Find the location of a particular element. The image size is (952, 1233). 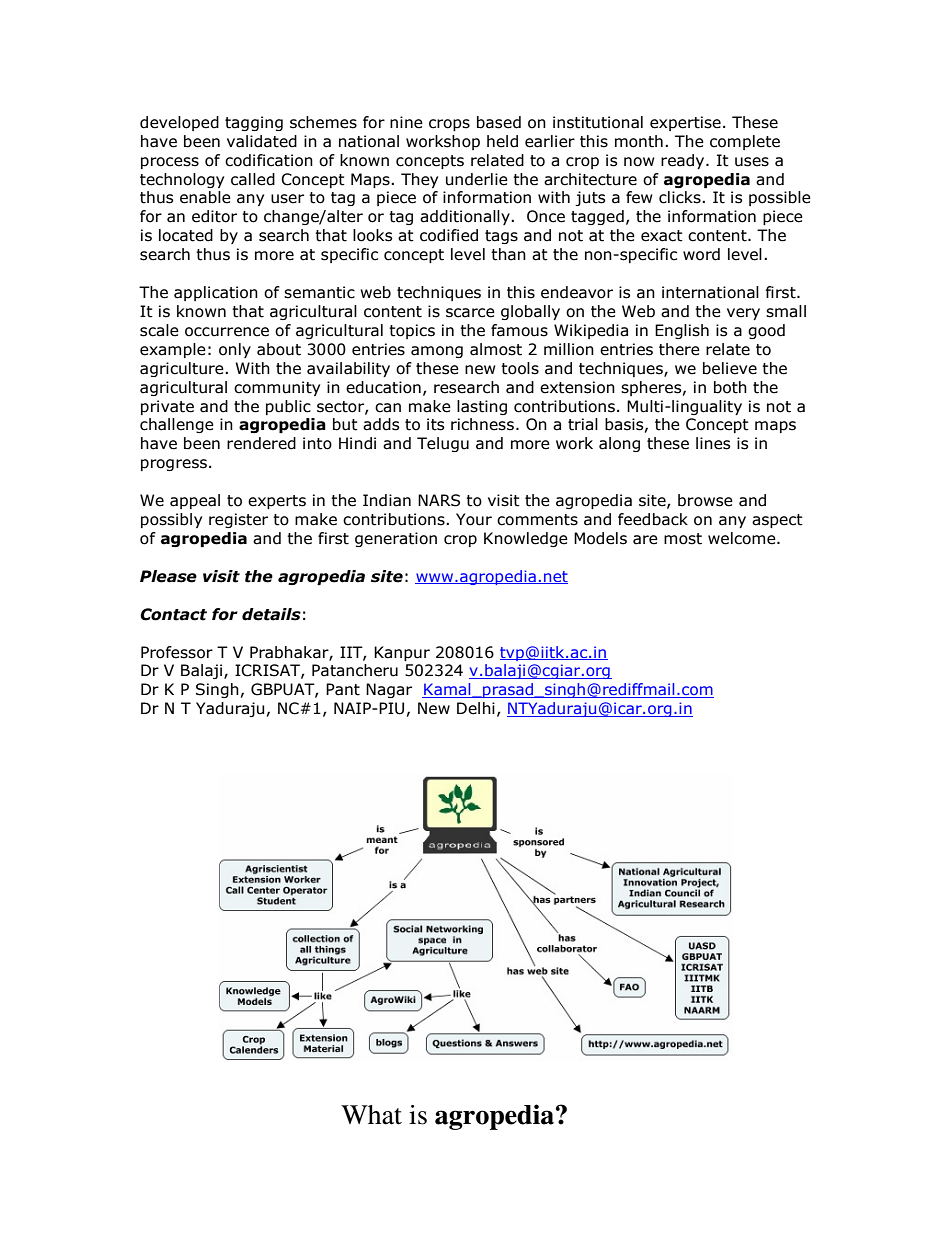

Kanpur is located at coordinates (402, 653).
